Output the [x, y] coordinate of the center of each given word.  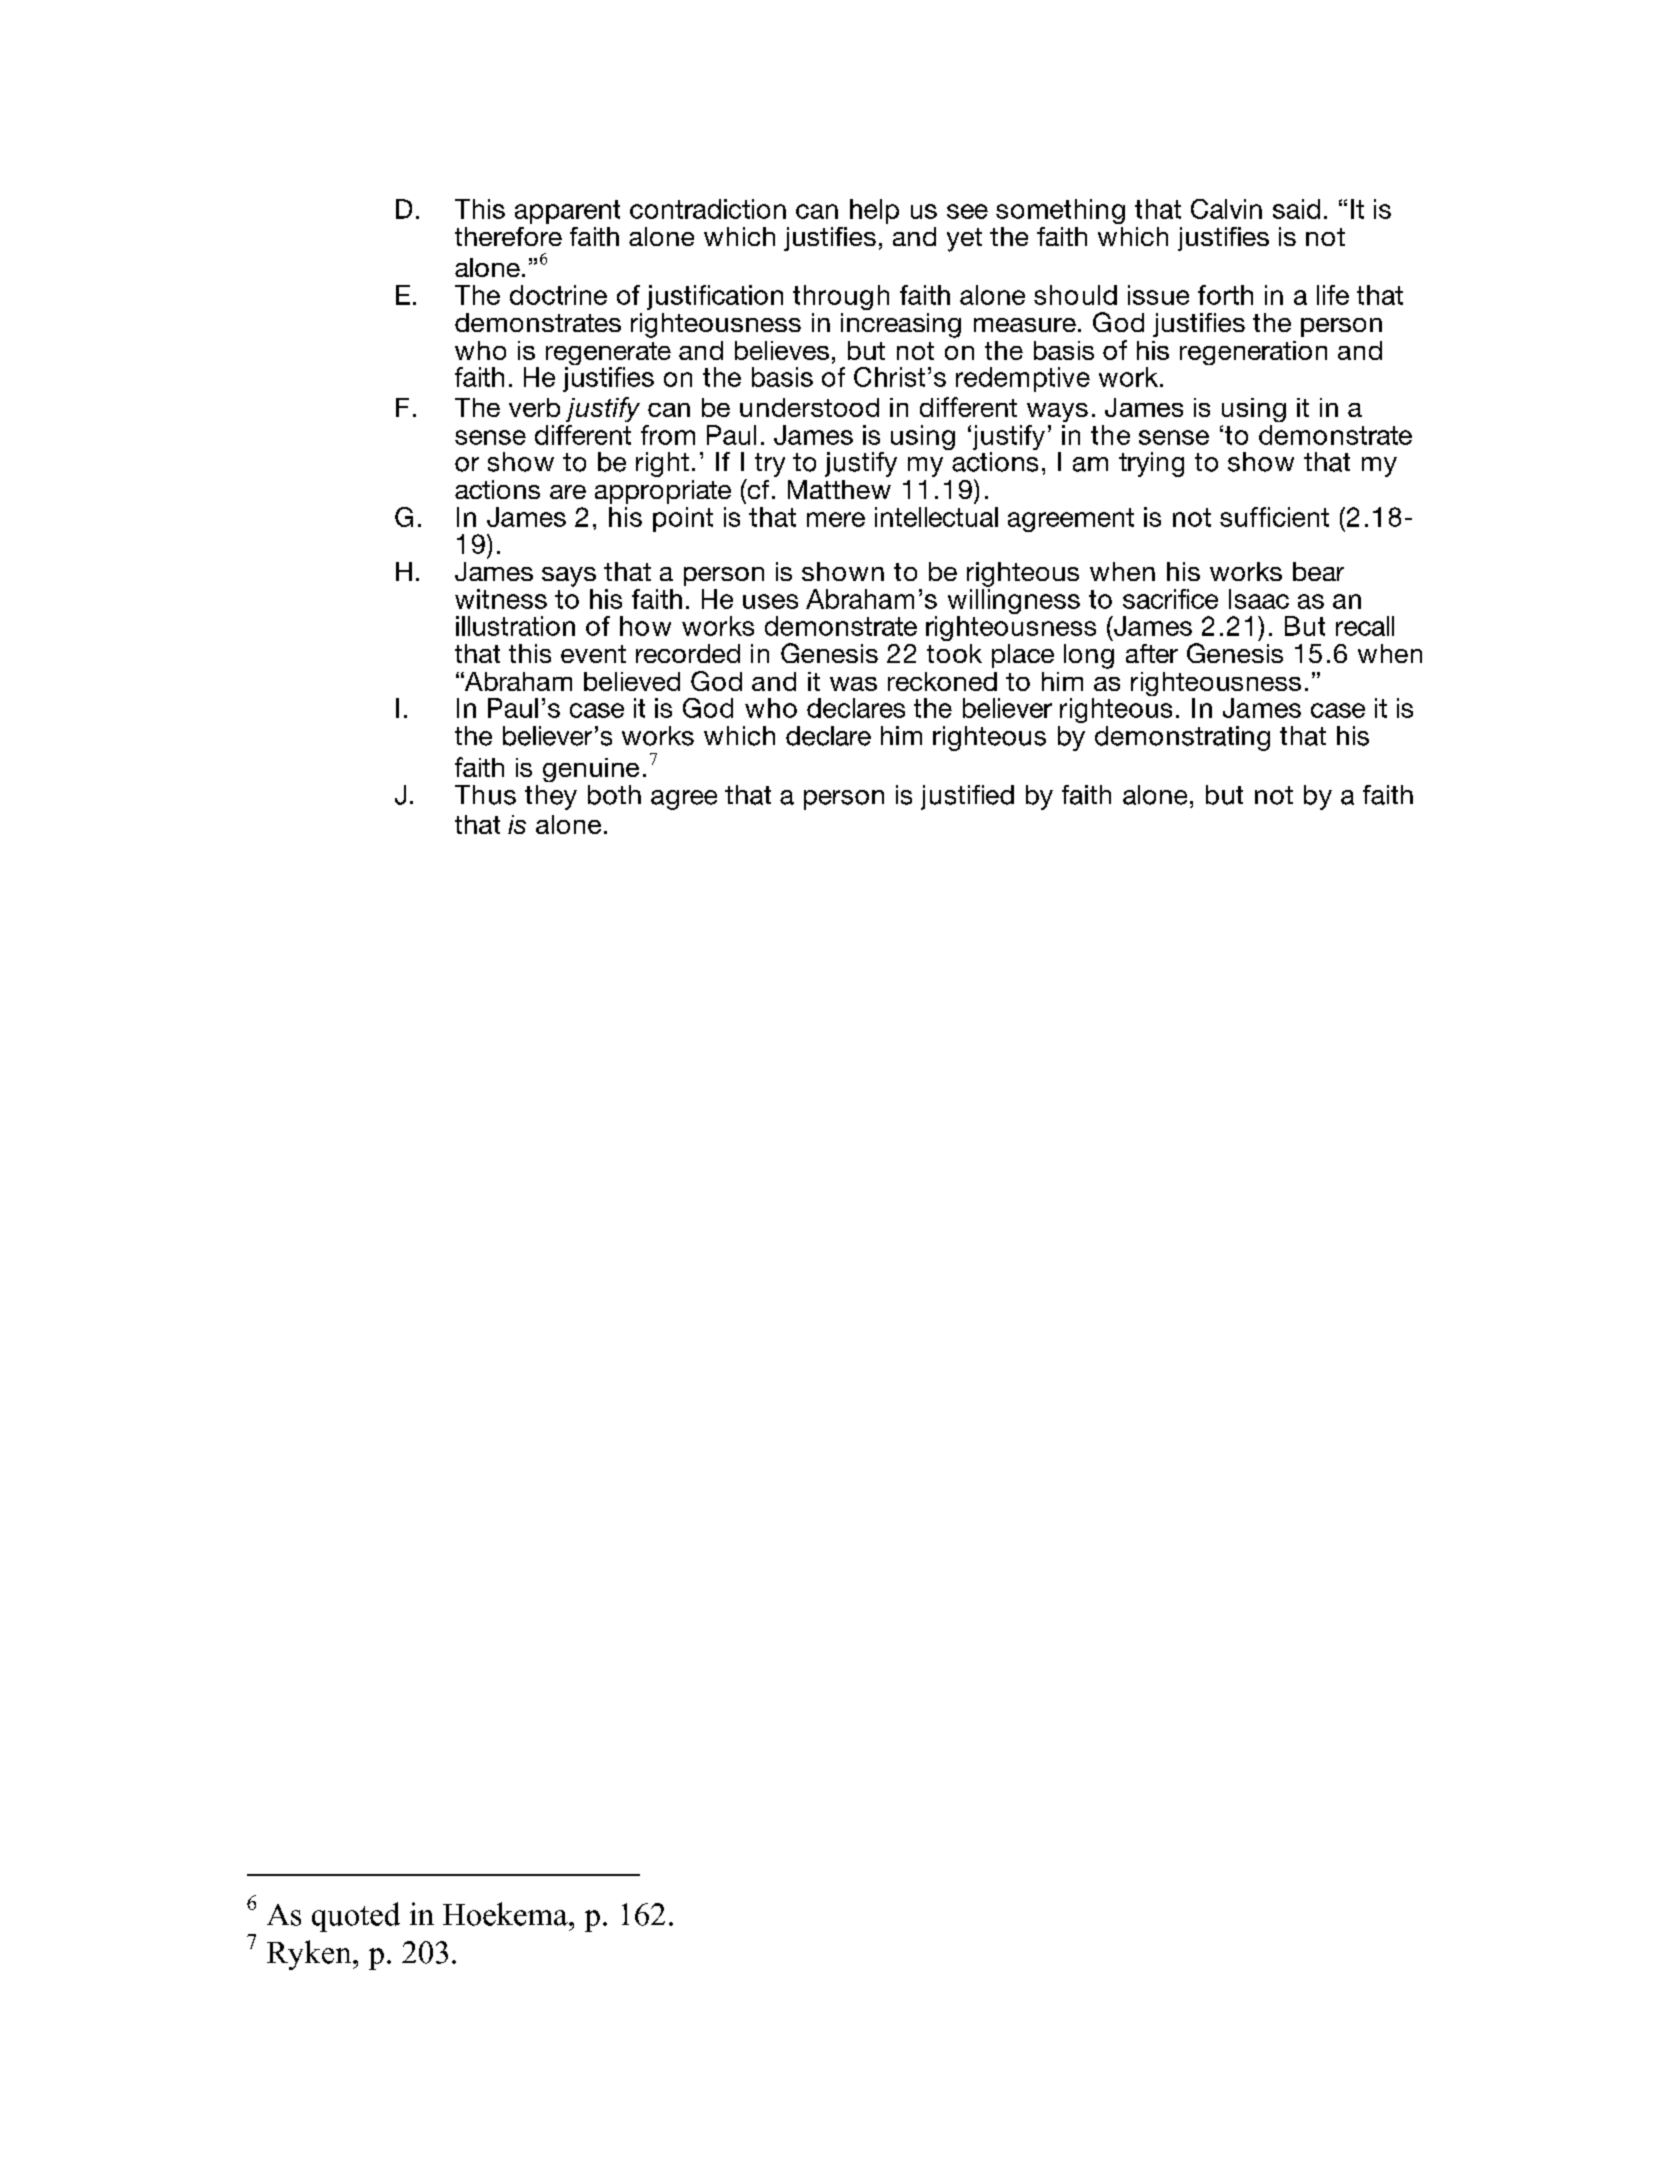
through [841, 297]
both [614, 795]
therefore [508, 236]
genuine [591, 770]
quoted [356, 1917]
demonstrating [1182, 738]
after [1152, 653]
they [551, 797]
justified [967, 797]
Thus [485, 795]
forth [1225, 295]
